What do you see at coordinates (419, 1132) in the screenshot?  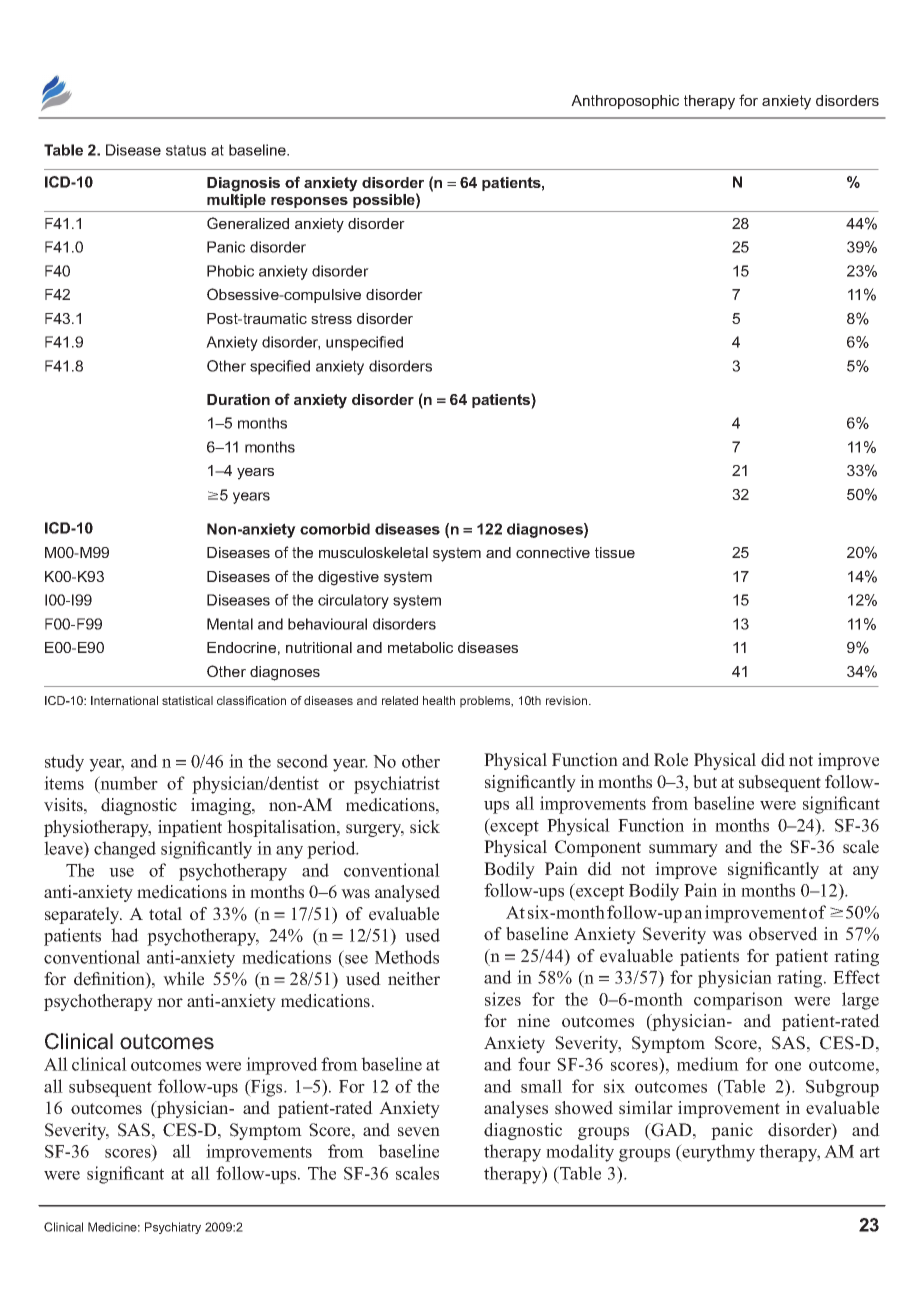 I see `seven` at bounding box center [419, 1132].
